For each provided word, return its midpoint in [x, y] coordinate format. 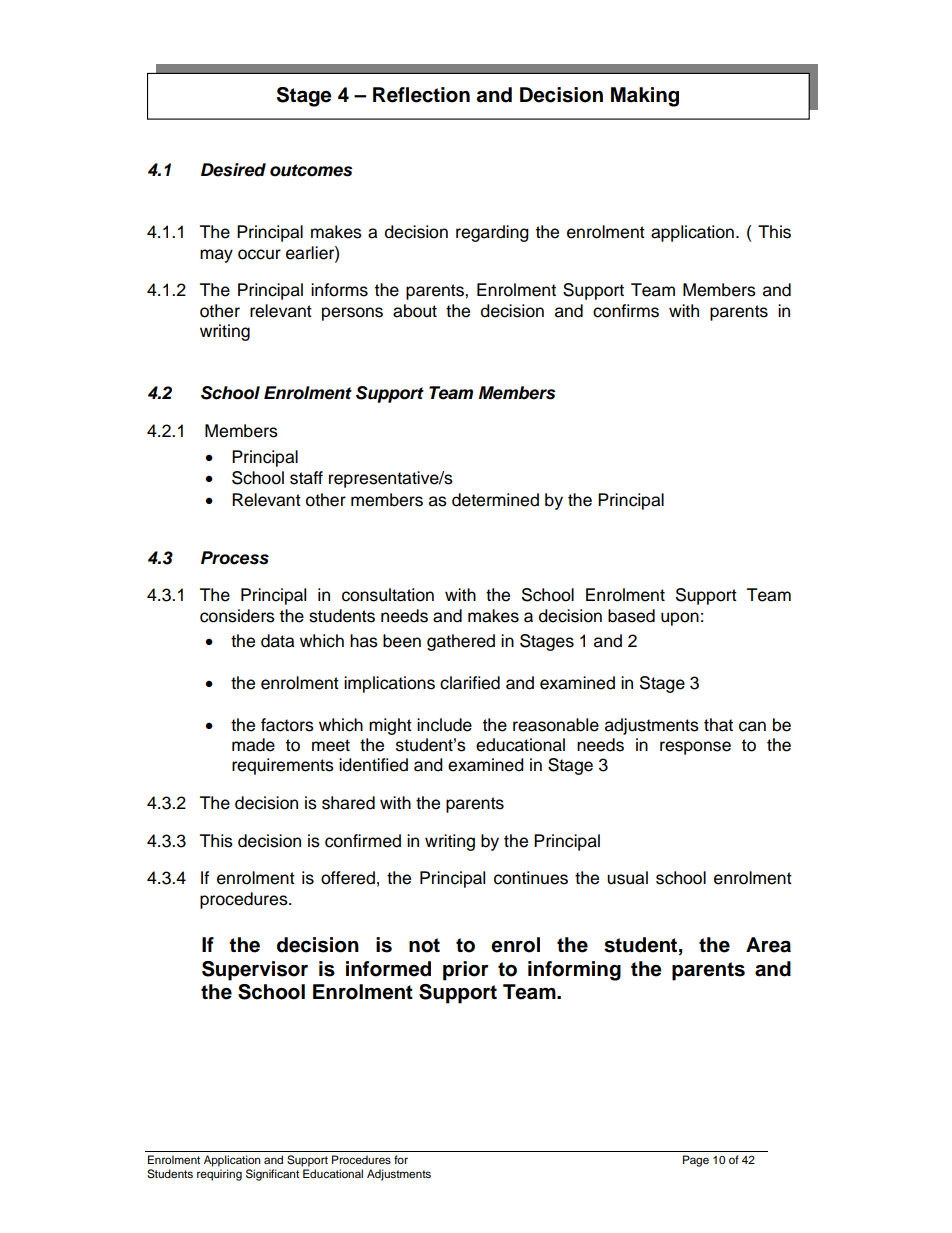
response [695, 748]
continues [531, 878]
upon [680, 619]
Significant [272, 1175]
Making [645, 97]
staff [306, 478]
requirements [283, 766]
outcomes [311, 170]
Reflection [421, 95]
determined [495, 500]
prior [466, 971]
